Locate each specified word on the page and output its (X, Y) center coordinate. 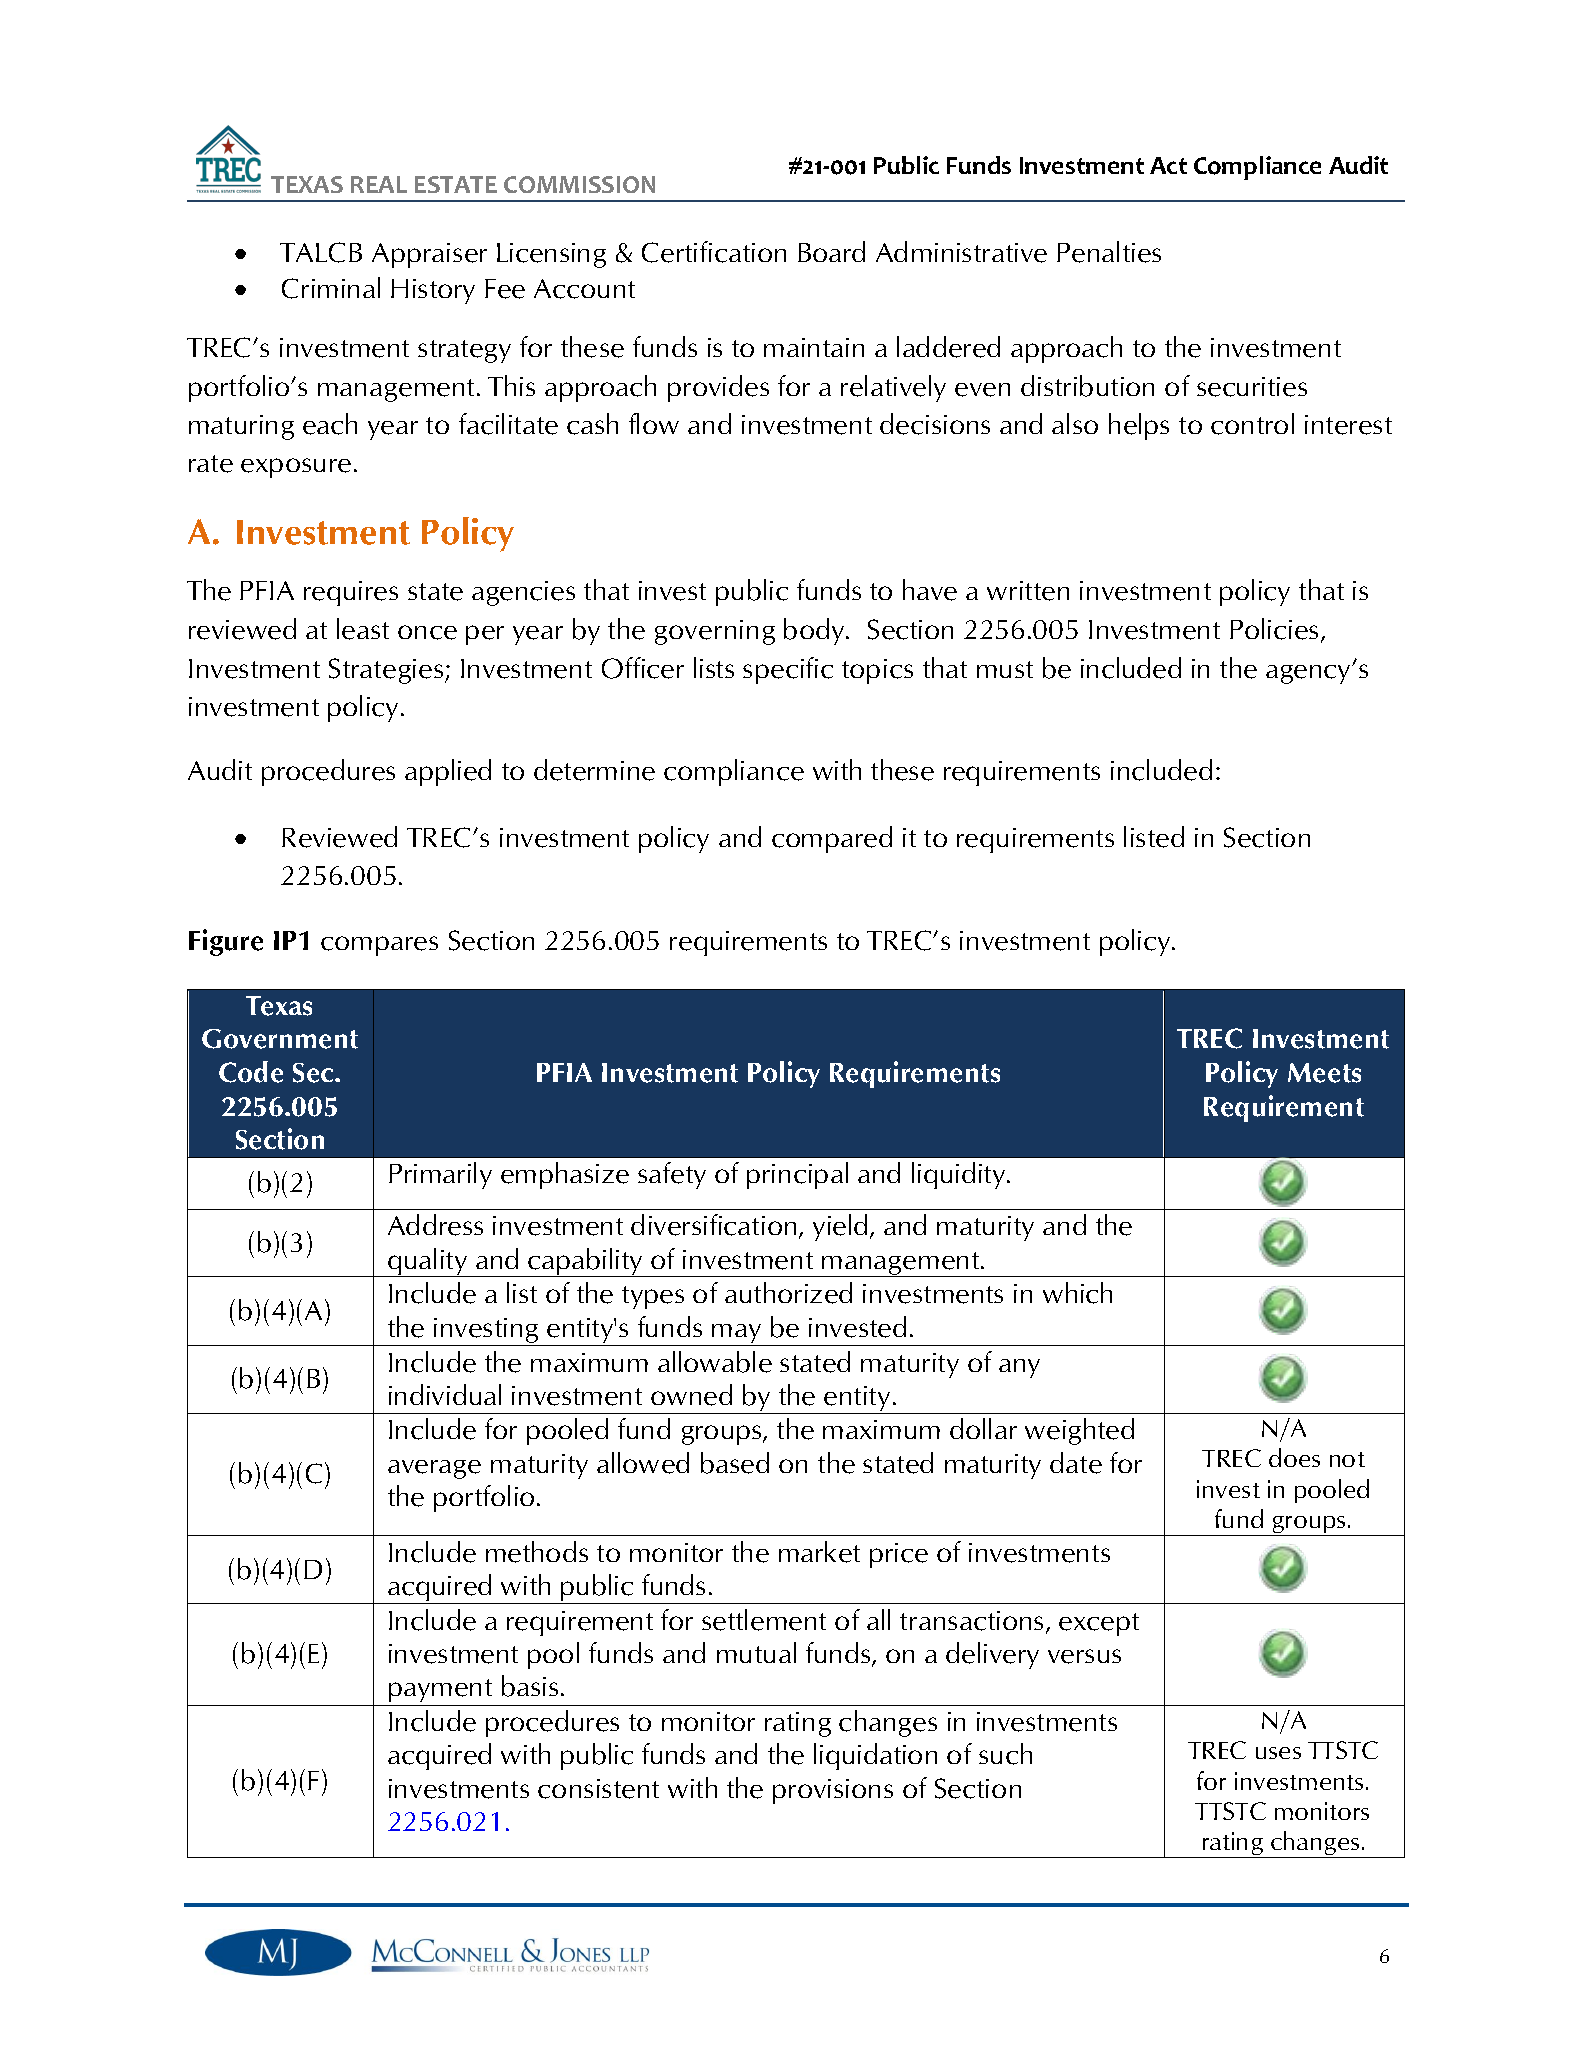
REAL (379, 184)
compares (379, 946)
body (815, 631)
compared (832, 839)
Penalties (1109, 252)
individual (445, 1394)
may (737, 1335)
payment (440, 1690)
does (1294, 1457)
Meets (1324, 1073)
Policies (1274, 629)
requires (351, 593)
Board (831, 251)
